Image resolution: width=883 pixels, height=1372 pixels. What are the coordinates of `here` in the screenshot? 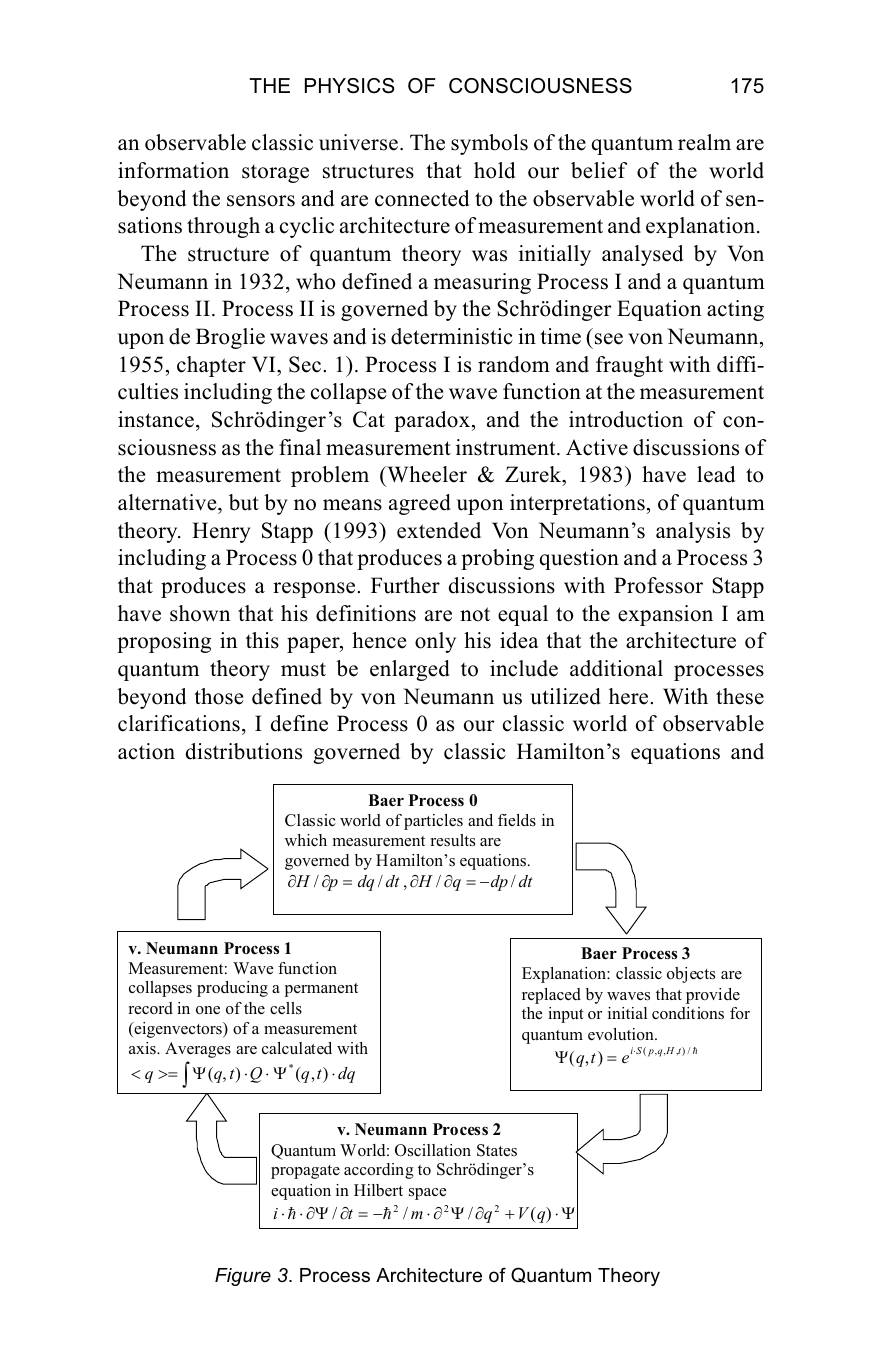 It's located at (628, 696).
